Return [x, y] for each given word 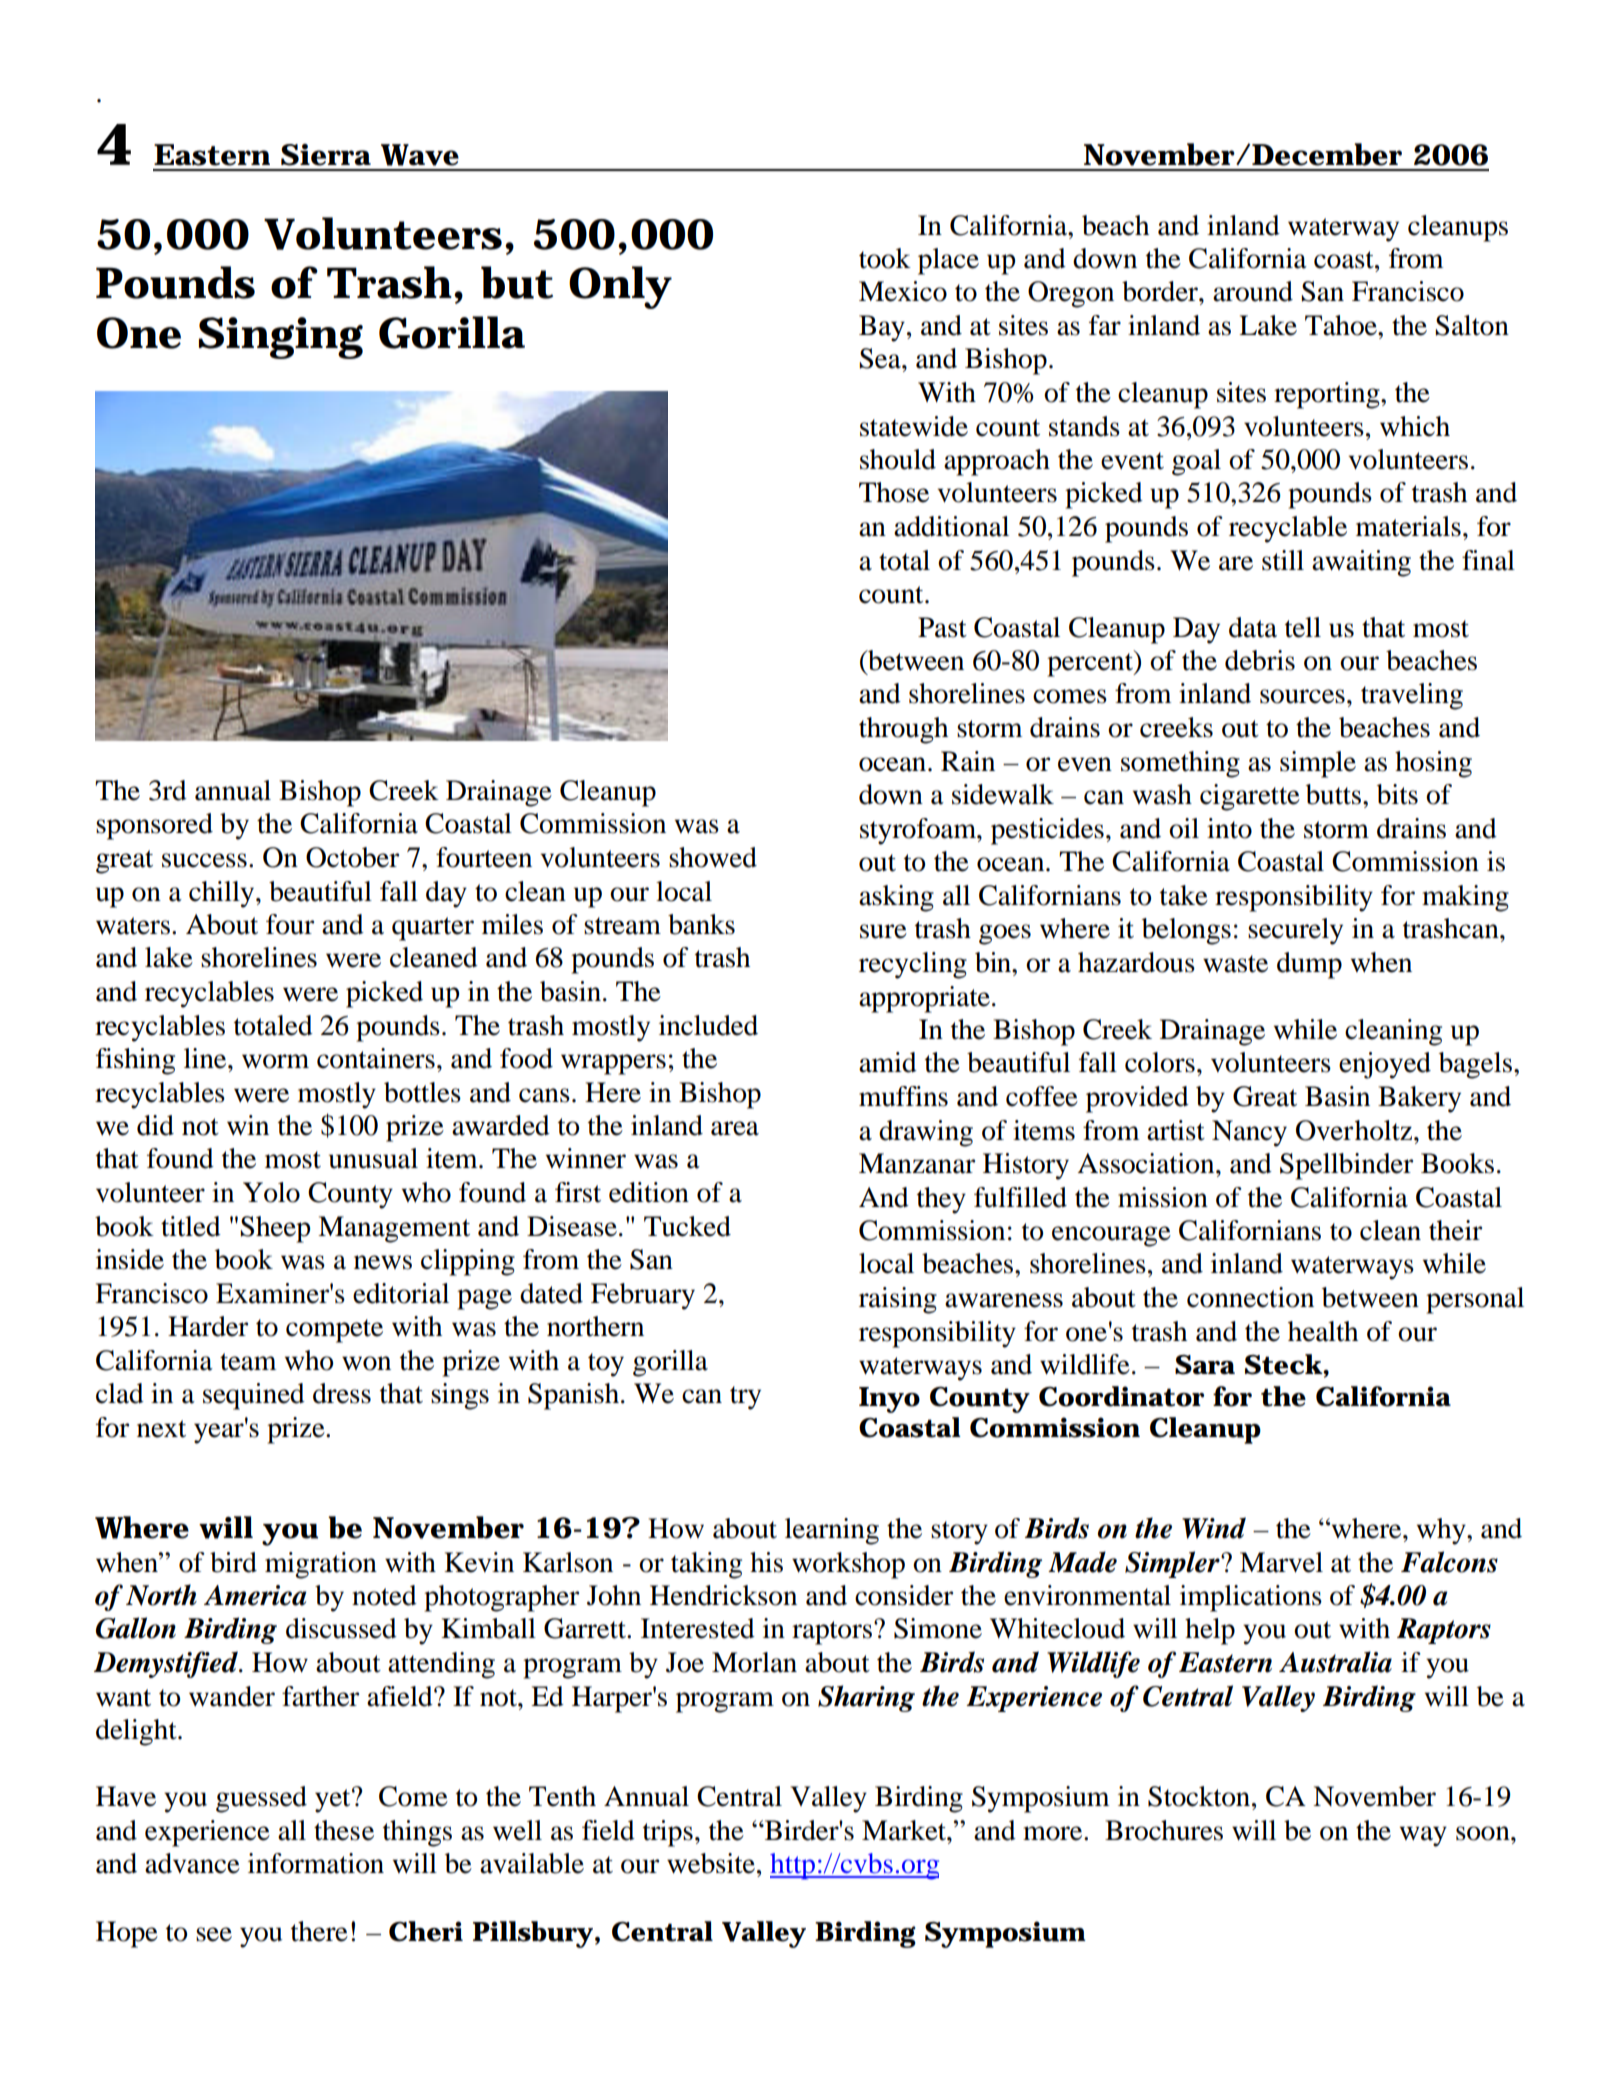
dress [342, 1393]
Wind [1214, 1528]
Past [942, 627]
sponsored [154, 826]
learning [832, 1531]
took [885, 258]
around [1253, 291]
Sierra [326, 155]
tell [1303, 627]
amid [888, 1062]
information [316, 1863]
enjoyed [1385, 1065]
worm [275, 1061]
